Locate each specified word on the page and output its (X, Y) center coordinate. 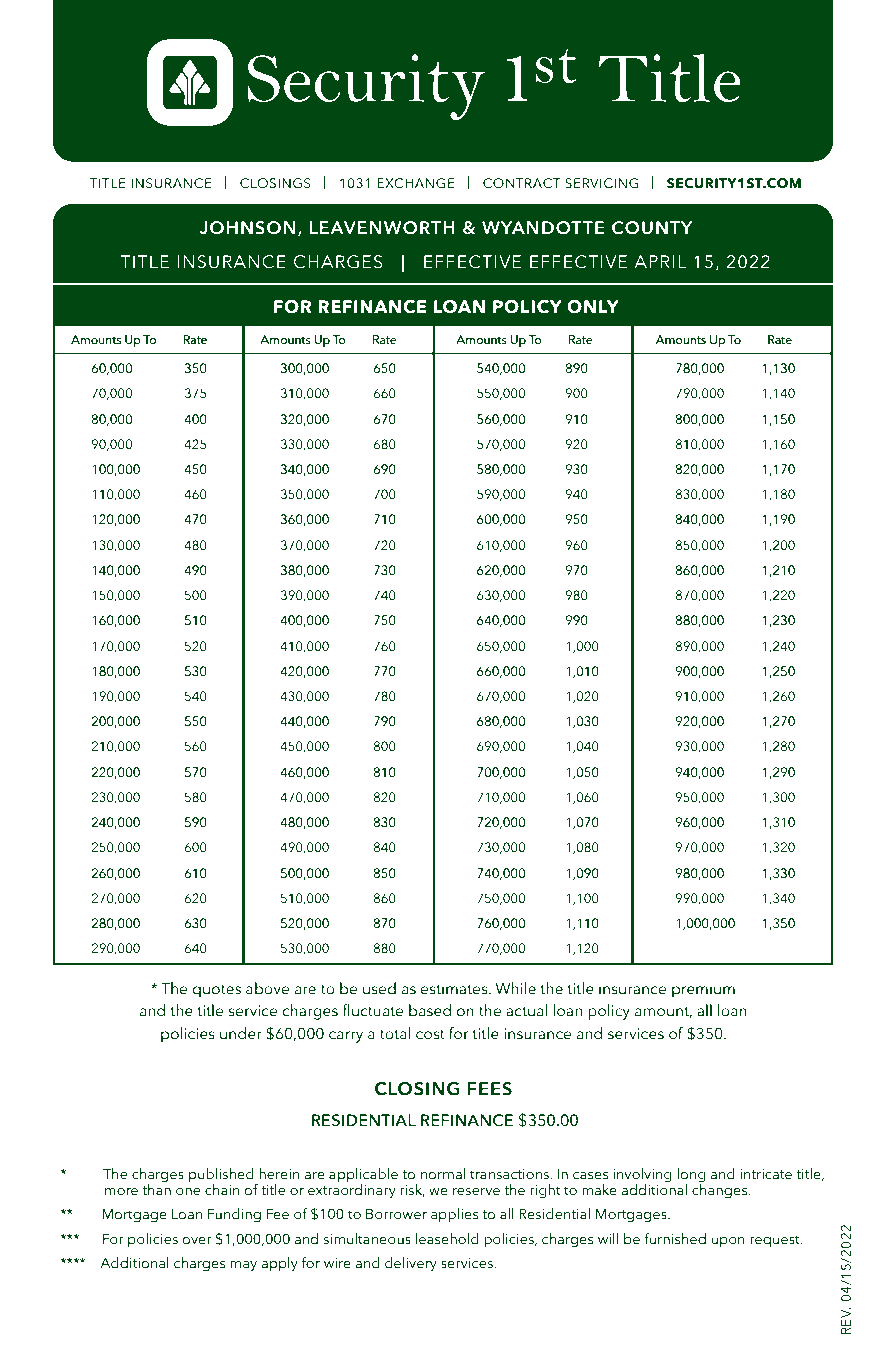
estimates (455, 989)
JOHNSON (247, 228)
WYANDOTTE (543, 228)
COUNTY (652, 228)
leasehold (447, 1239)
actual (526, 1010)
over (197, 1241)
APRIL (660, 261)
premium (703, 990)
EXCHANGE (416, 183)
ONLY (593, 307)
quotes (216, 991)
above (267, 988)
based (430, 1010)
